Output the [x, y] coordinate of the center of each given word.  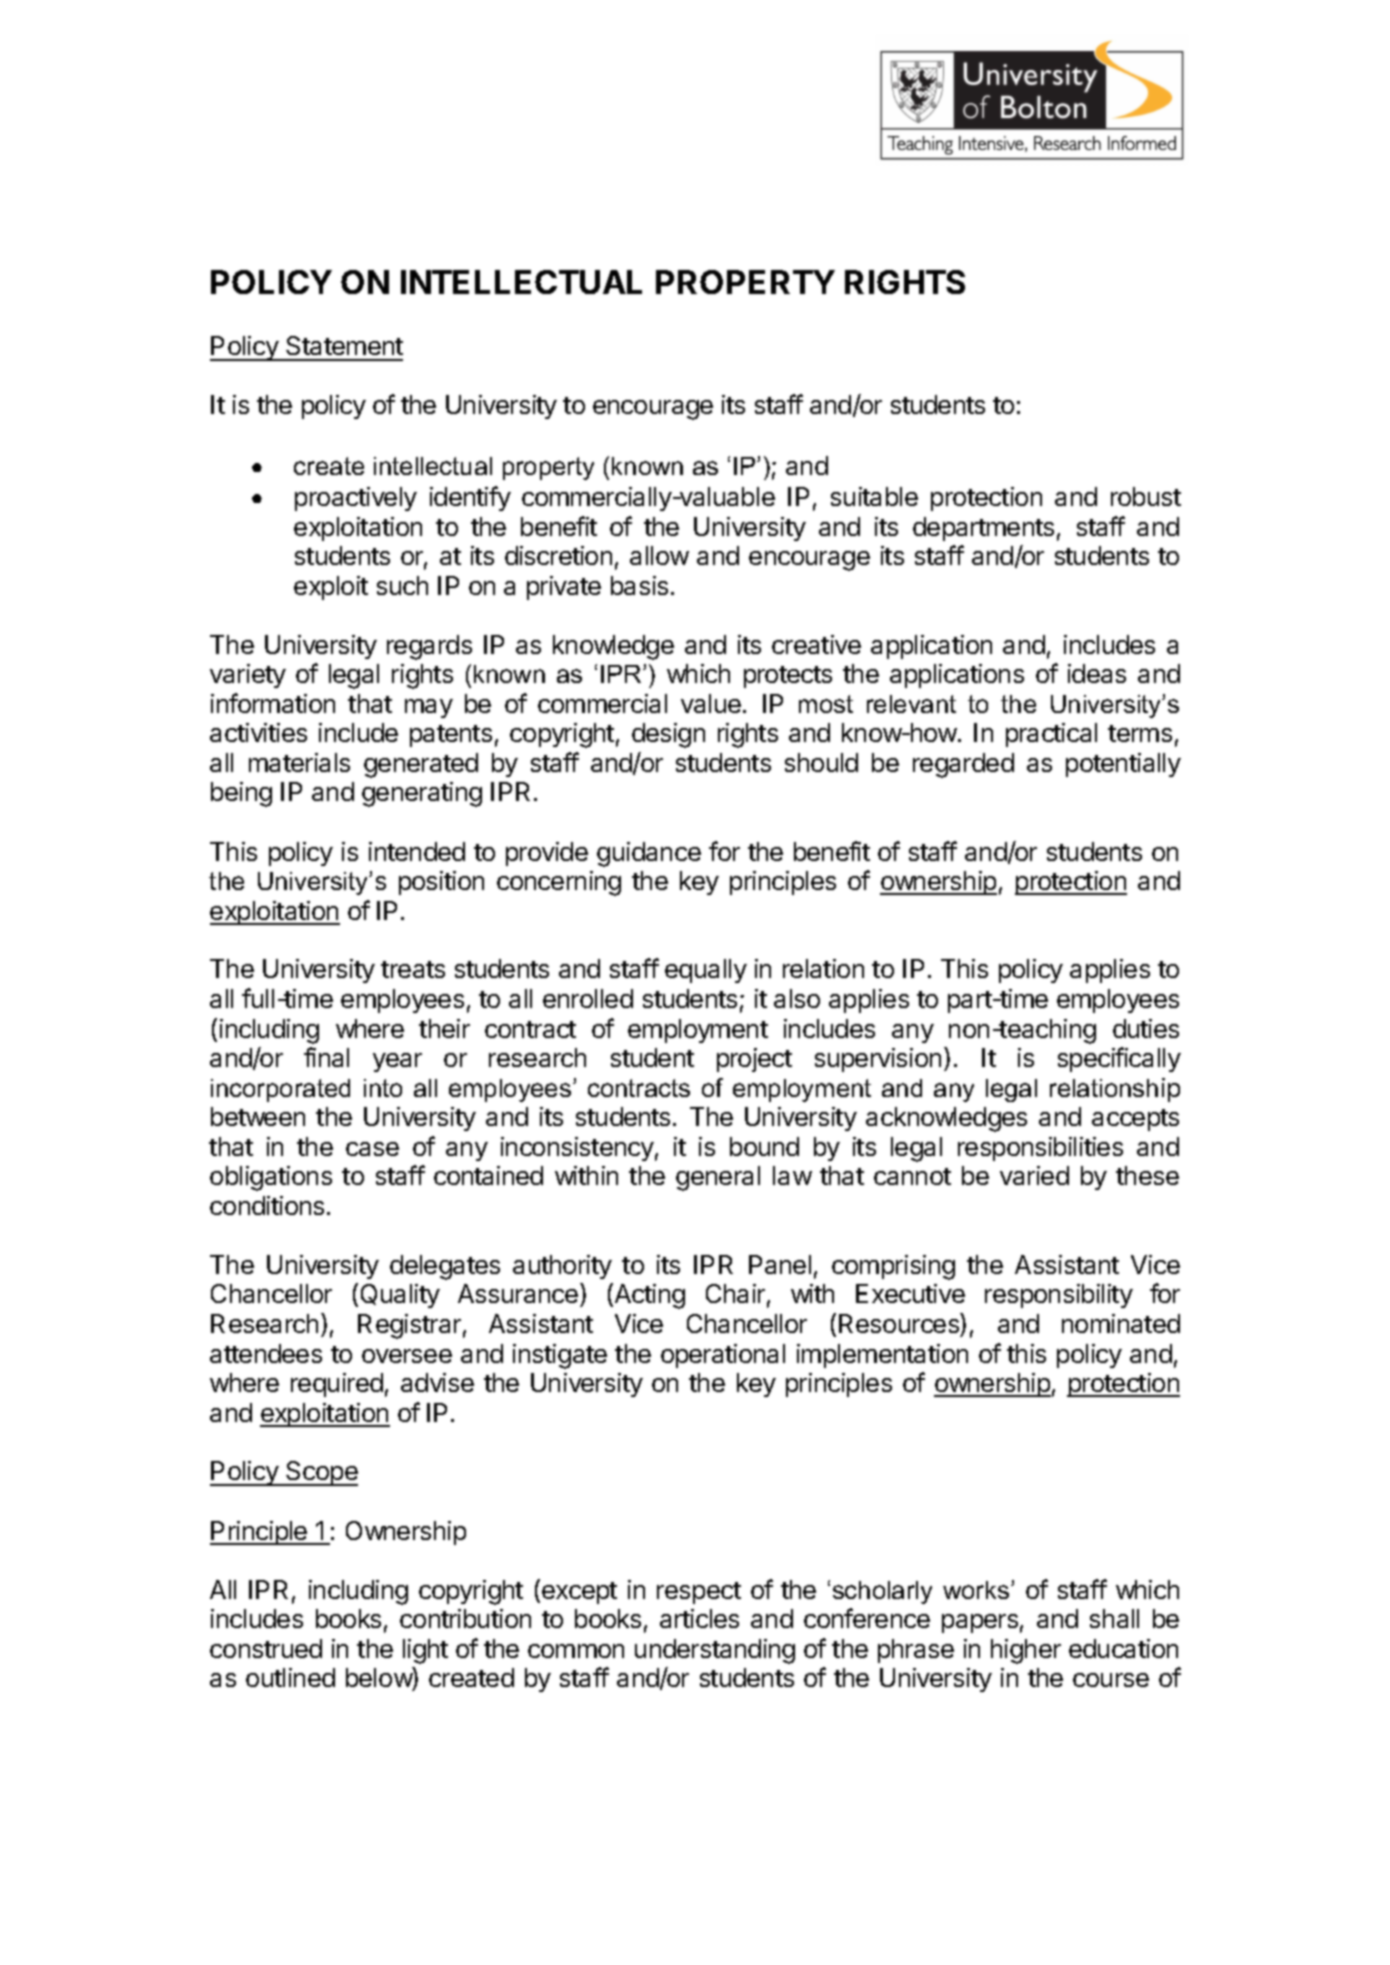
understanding [715, 1651]
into [383, 1088]
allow [659, 555]
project [754, 1060]
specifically [1119, 1059]
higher [1026, 1651]
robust [1146, 496]
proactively [356, 499]
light [425, 1651]
